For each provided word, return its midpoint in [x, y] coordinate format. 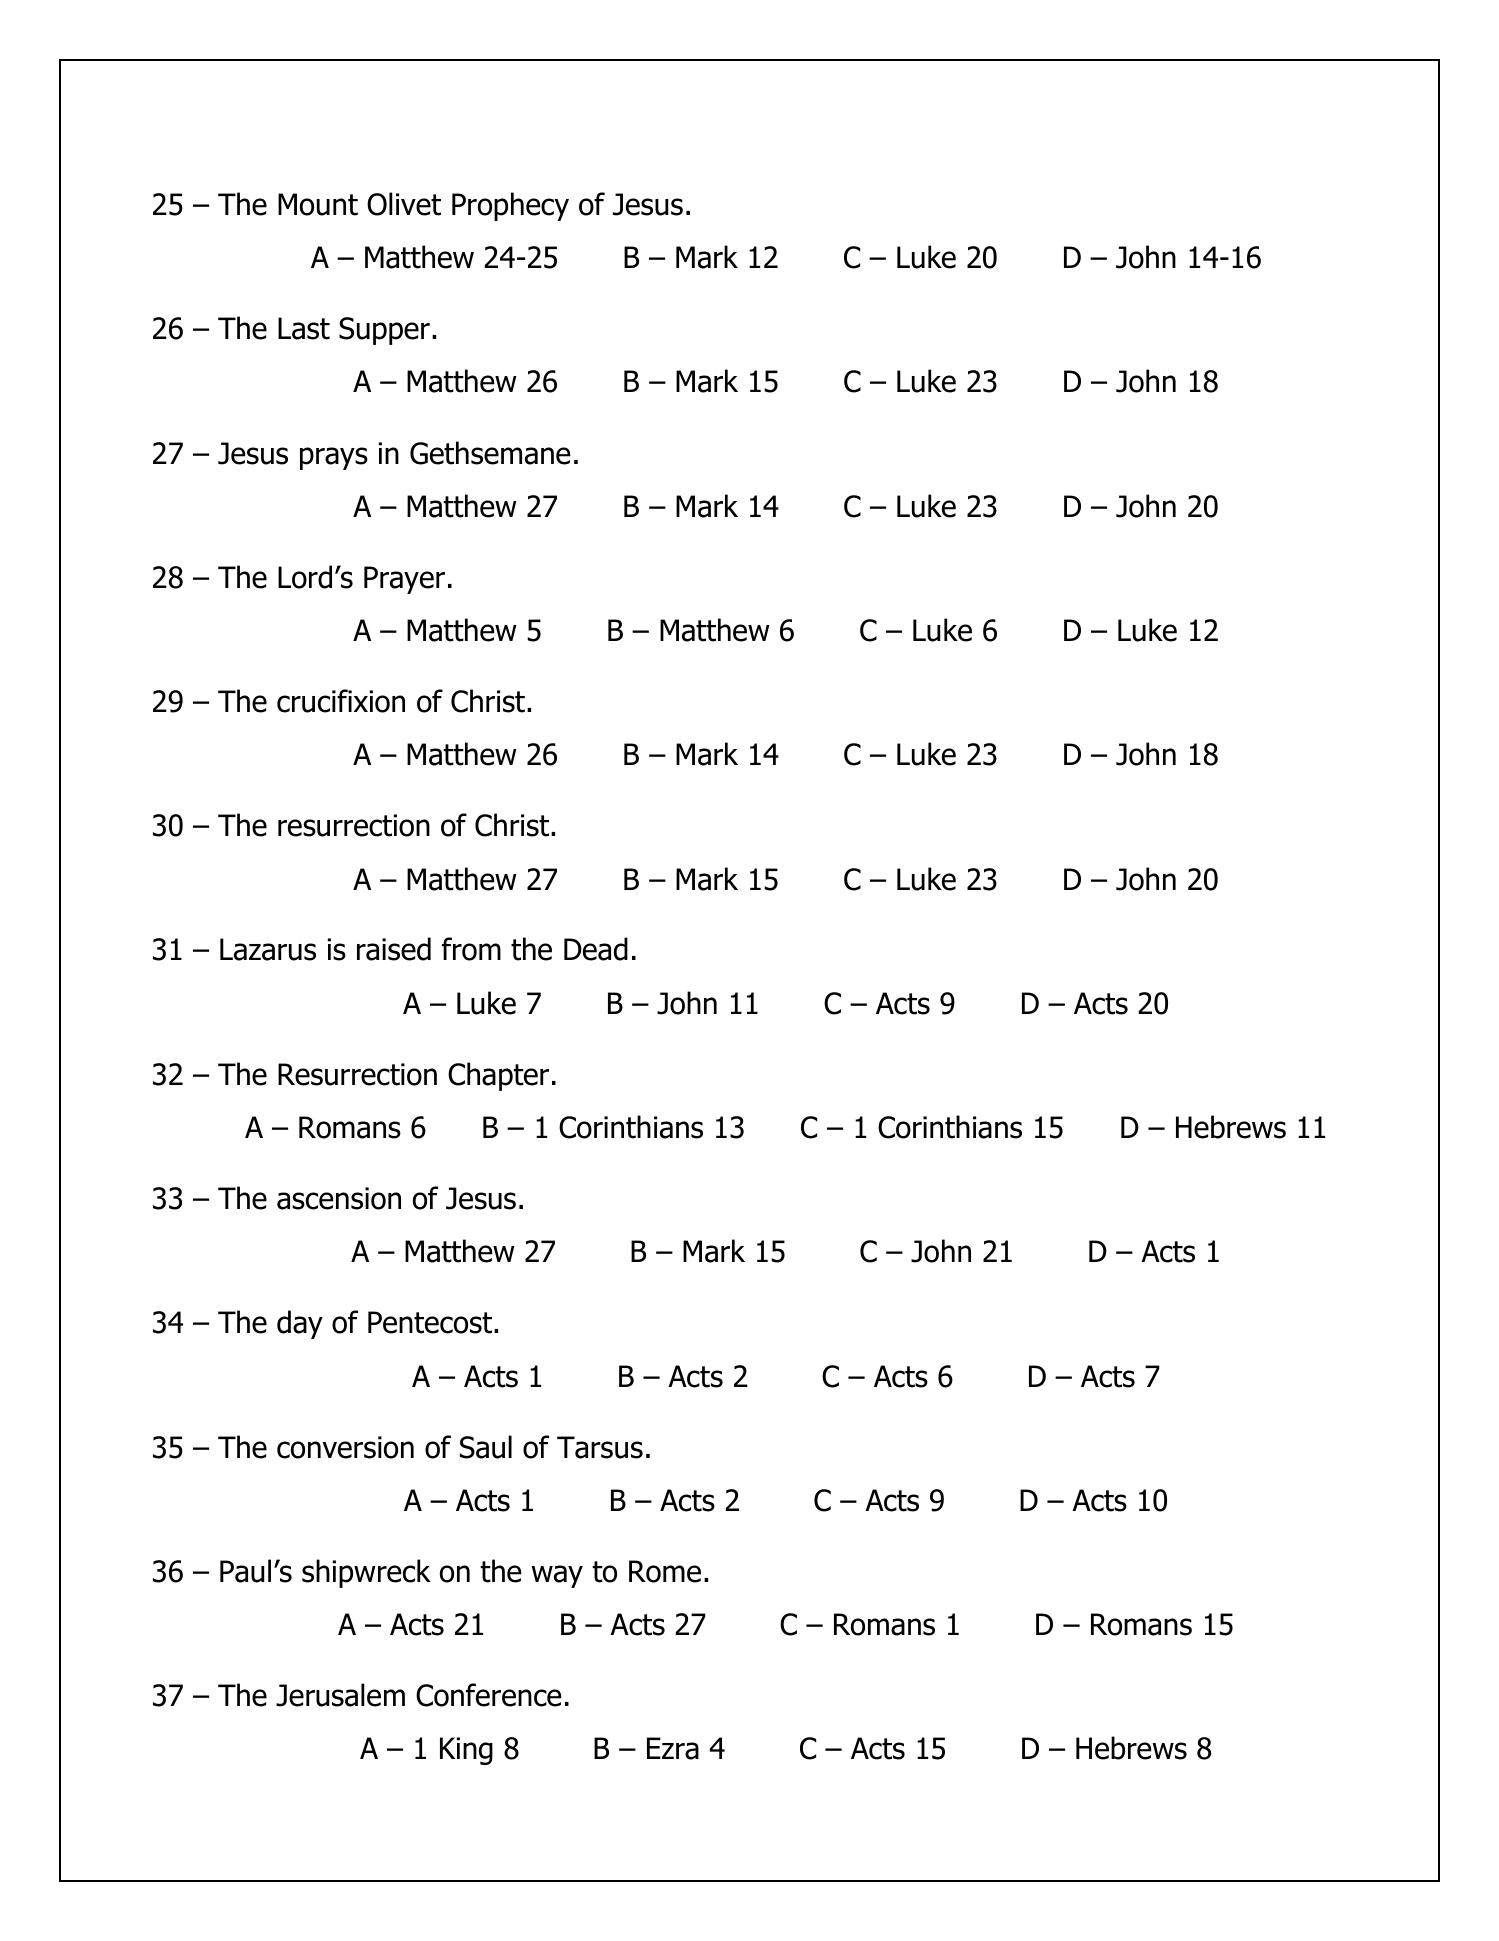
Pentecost [431, 1322]
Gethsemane [490, 453]
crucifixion [341, 701]
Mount [318, 204]
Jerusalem [340, 1695]
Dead [596, 949]
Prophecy [510, 206]
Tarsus [600, 1447]
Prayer [404, 580]
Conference [489, 1695]
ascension [339, 1198]
